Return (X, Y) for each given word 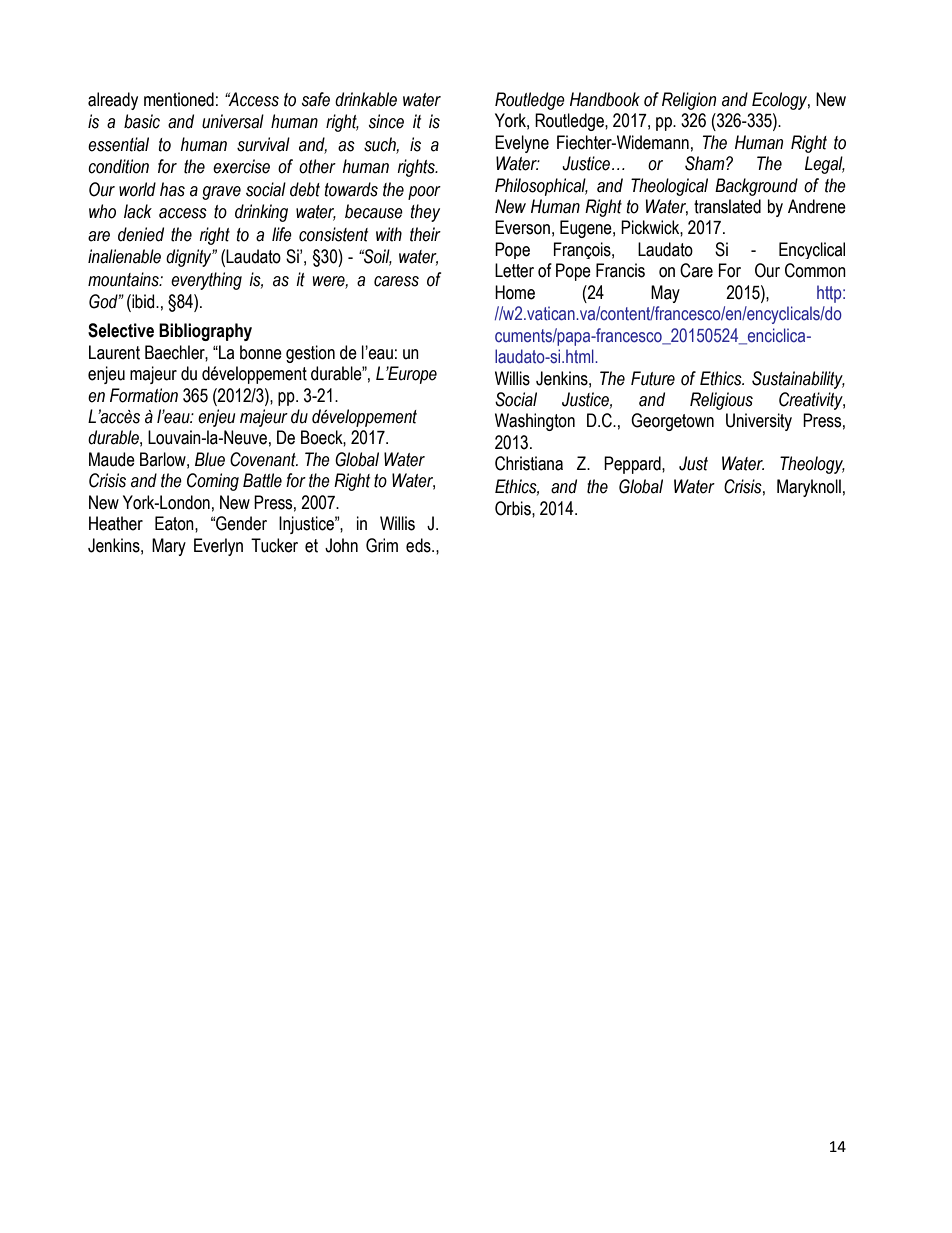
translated (727, 206)
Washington (535, 422)
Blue (210, 459)
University (759, 422)
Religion (689, 101)
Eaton (175, 523)
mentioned (179, 99)
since (386, 121)
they (425, 213)
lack (138, 211)
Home (515, 292)
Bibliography (205, 332)
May (665, 294)
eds (419, 545)
